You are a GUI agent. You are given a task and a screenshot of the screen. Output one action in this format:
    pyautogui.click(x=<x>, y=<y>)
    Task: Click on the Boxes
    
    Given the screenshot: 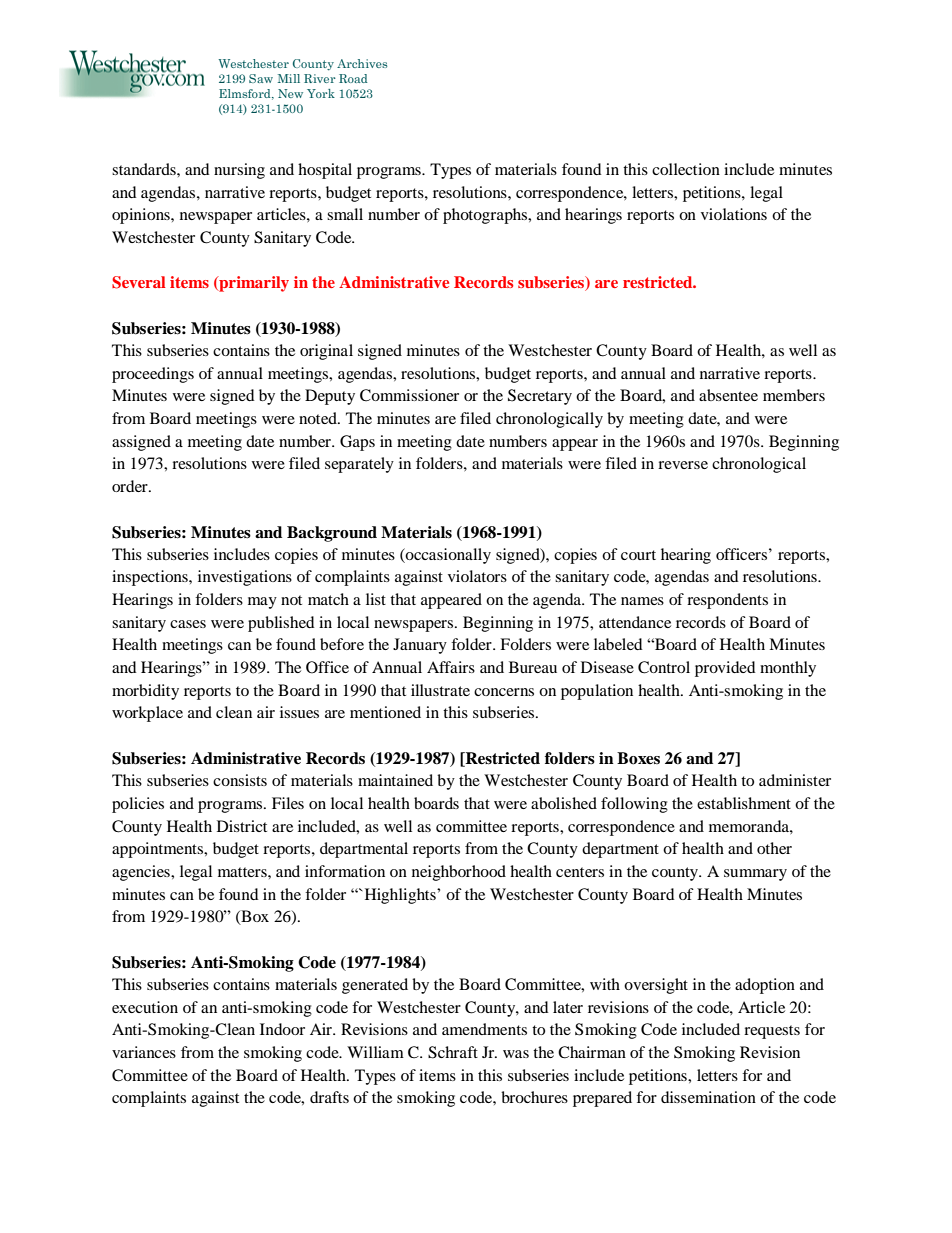 What is the action you would take?
    pyautogui.click(x=638, y=758)
